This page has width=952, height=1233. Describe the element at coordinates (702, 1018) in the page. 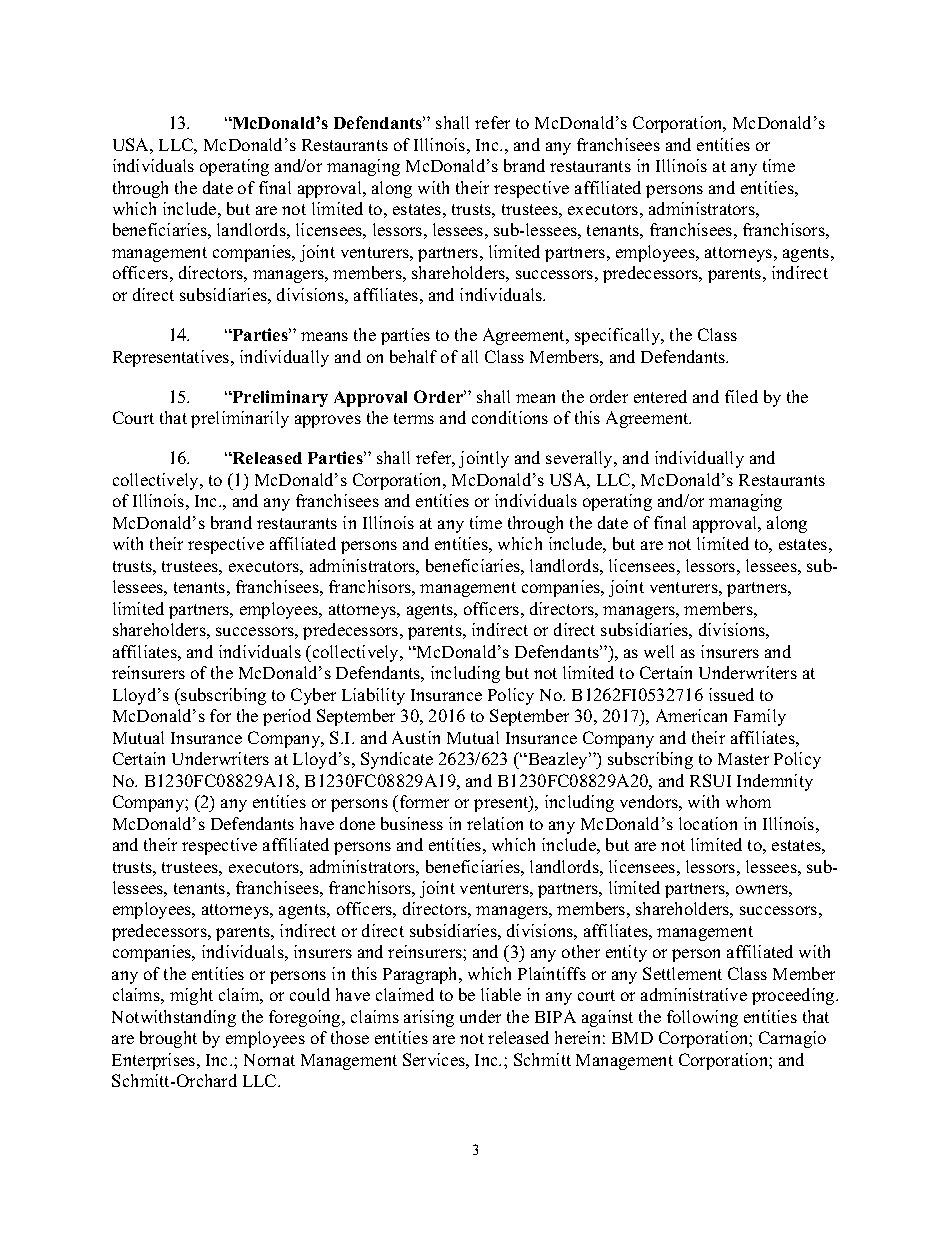

I see `following` at that location.
